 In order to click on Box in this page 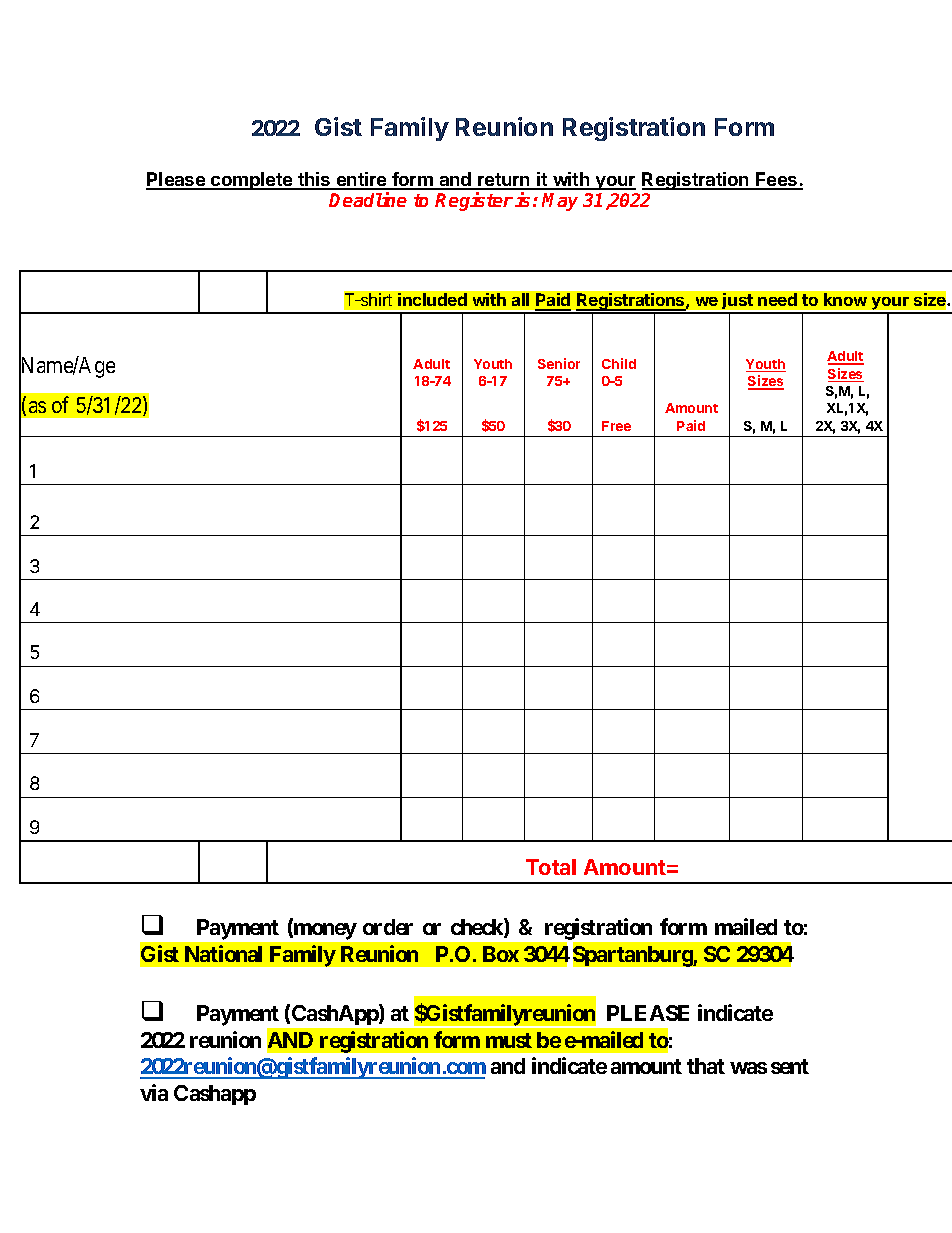, I will do `click(501, 954)`.
